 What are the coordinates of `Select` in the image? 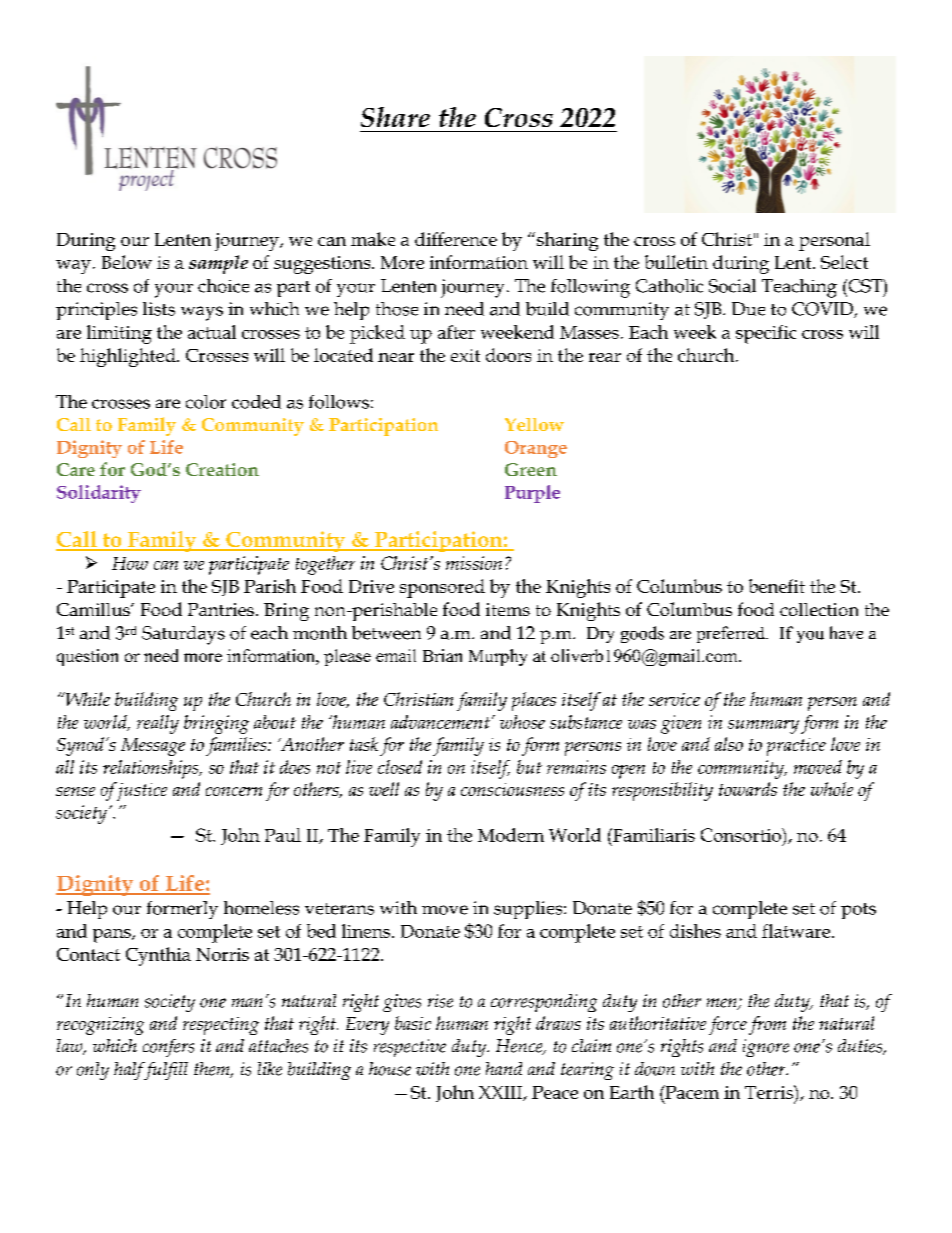 It's located at (844, 262).
